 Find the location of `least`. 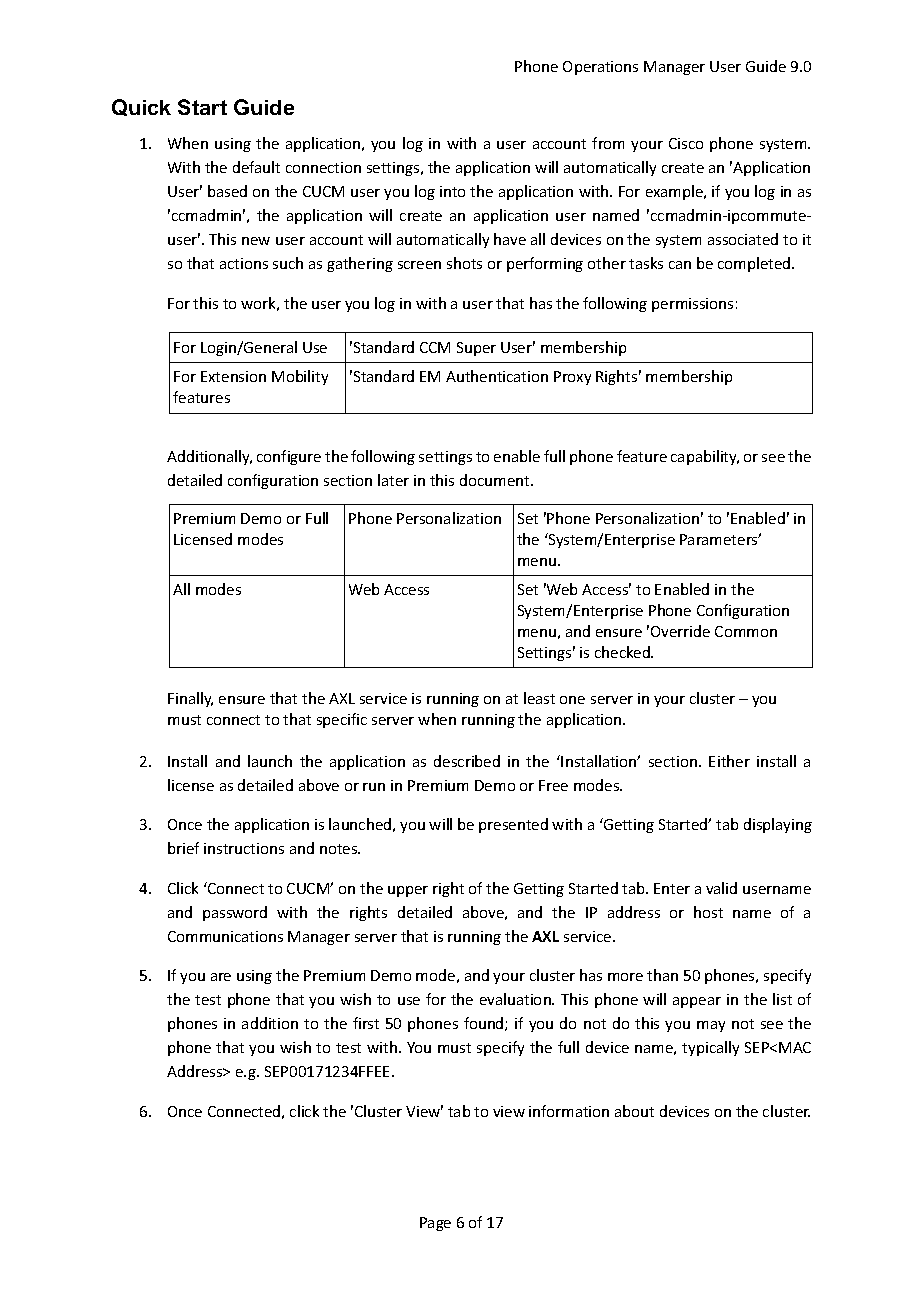

least is located at coordinates (539, 698).
